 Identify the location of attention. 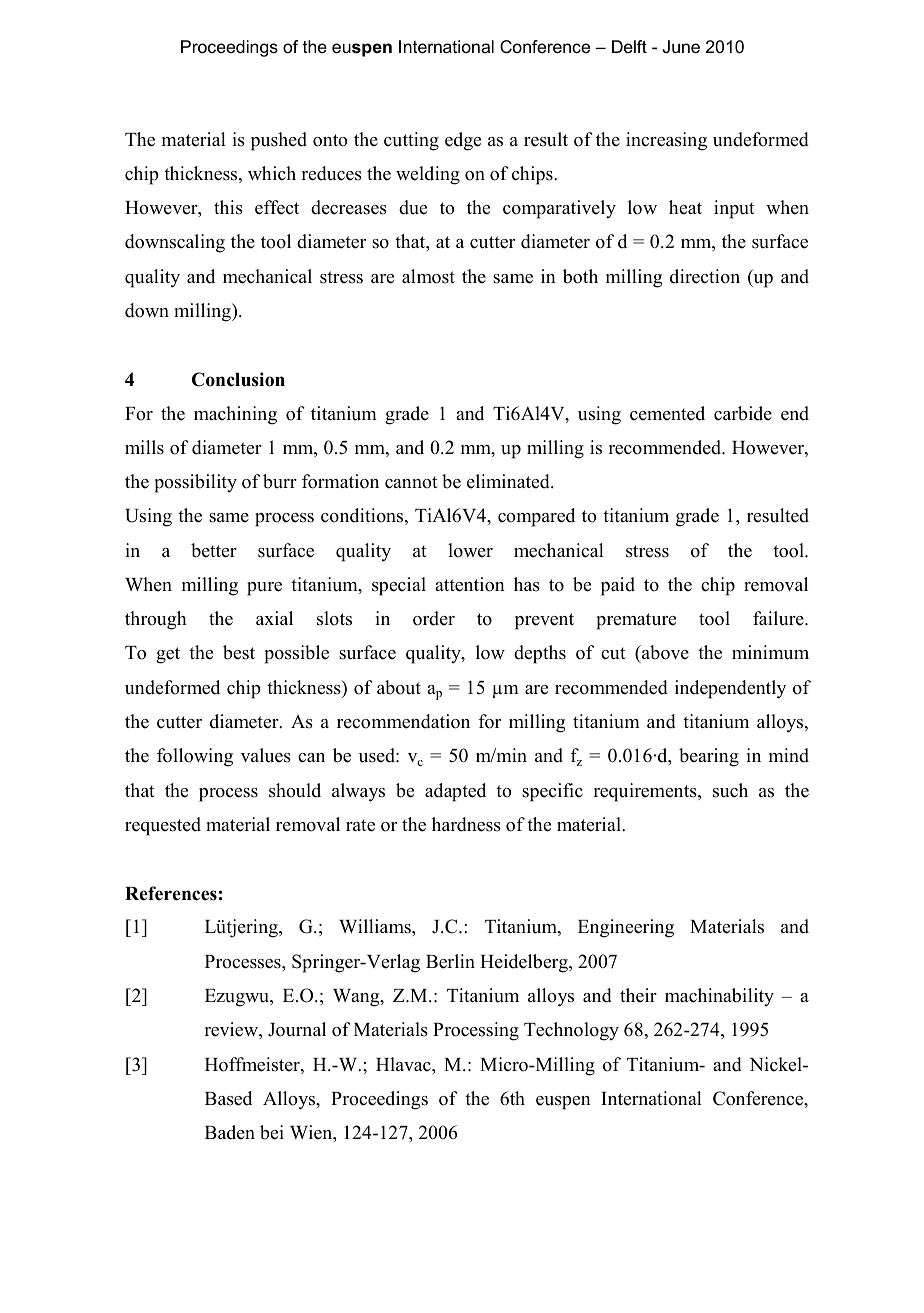
(470, 584).
